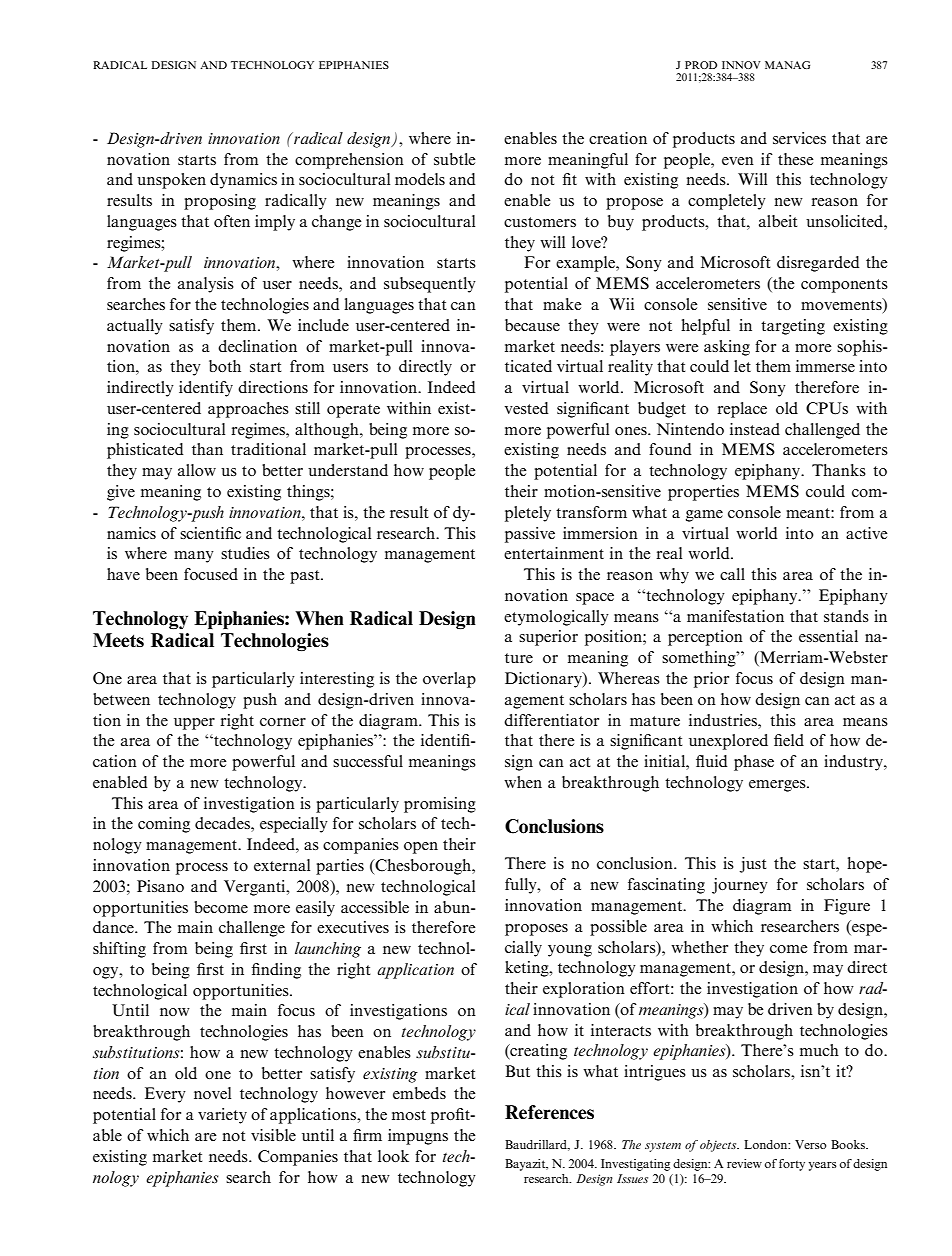 The image size is (952, 1256). I want to click on because, so click(532, 325).
